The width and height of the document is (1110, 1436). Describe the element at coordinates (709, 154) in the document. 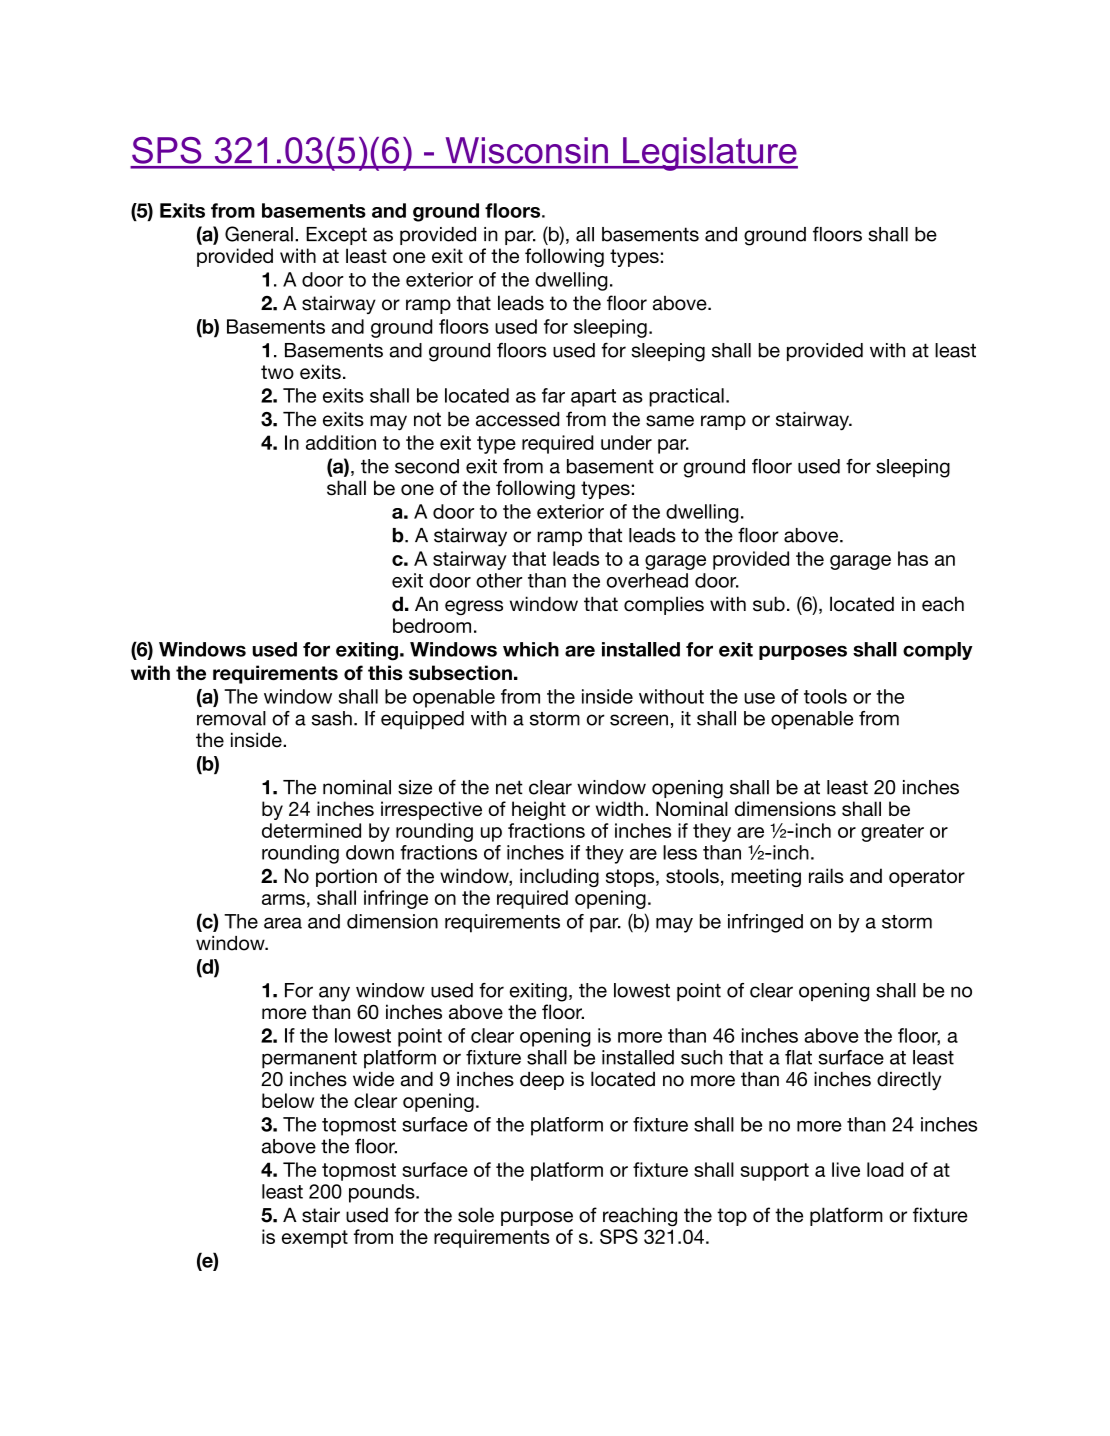

I see `Legislature` at that location.
